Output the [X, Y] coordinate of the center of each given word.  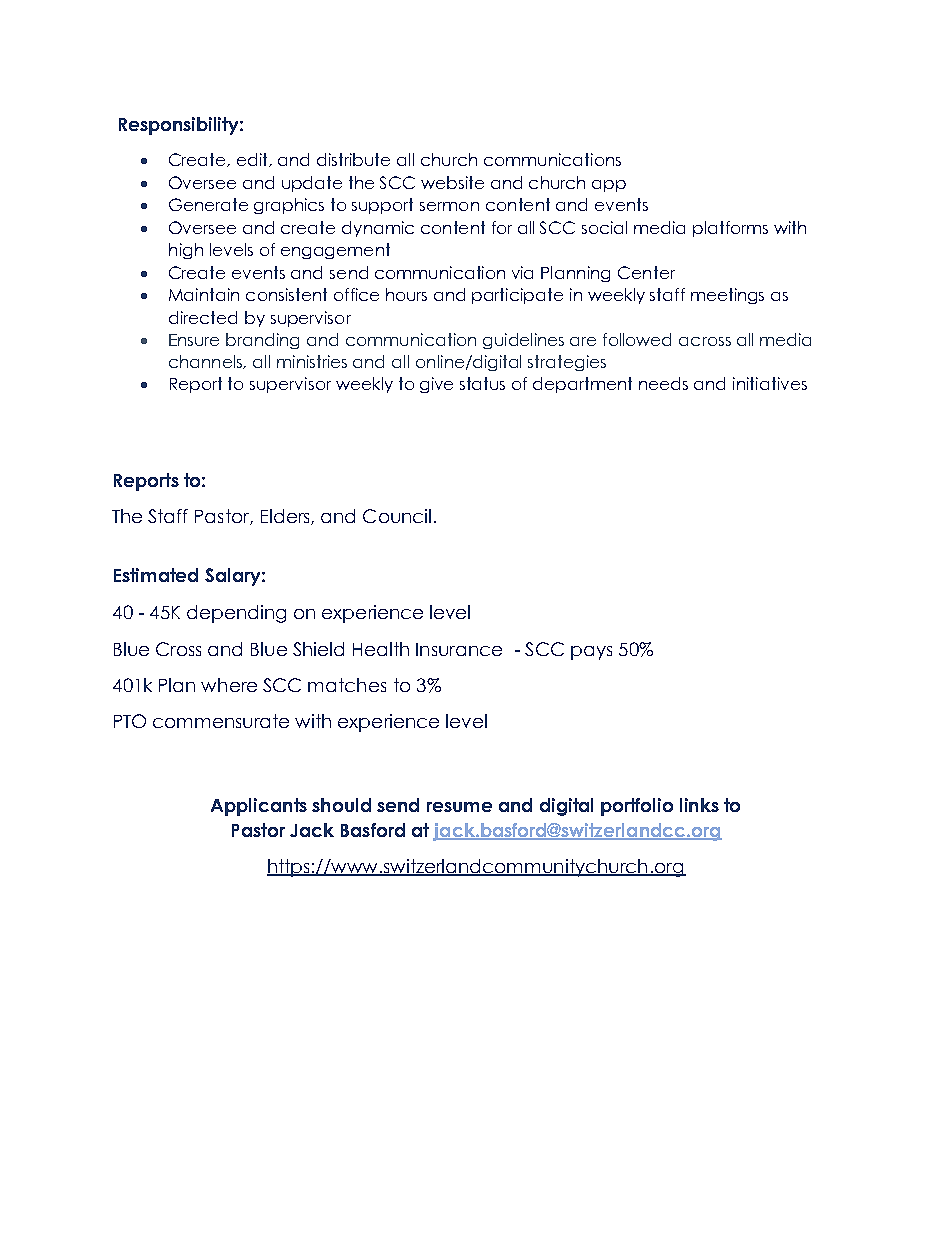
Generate [208, 204]
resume [459, 807]
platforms [730, 229]
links [699, 805]
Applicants [259, 807]
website [452, 182]
